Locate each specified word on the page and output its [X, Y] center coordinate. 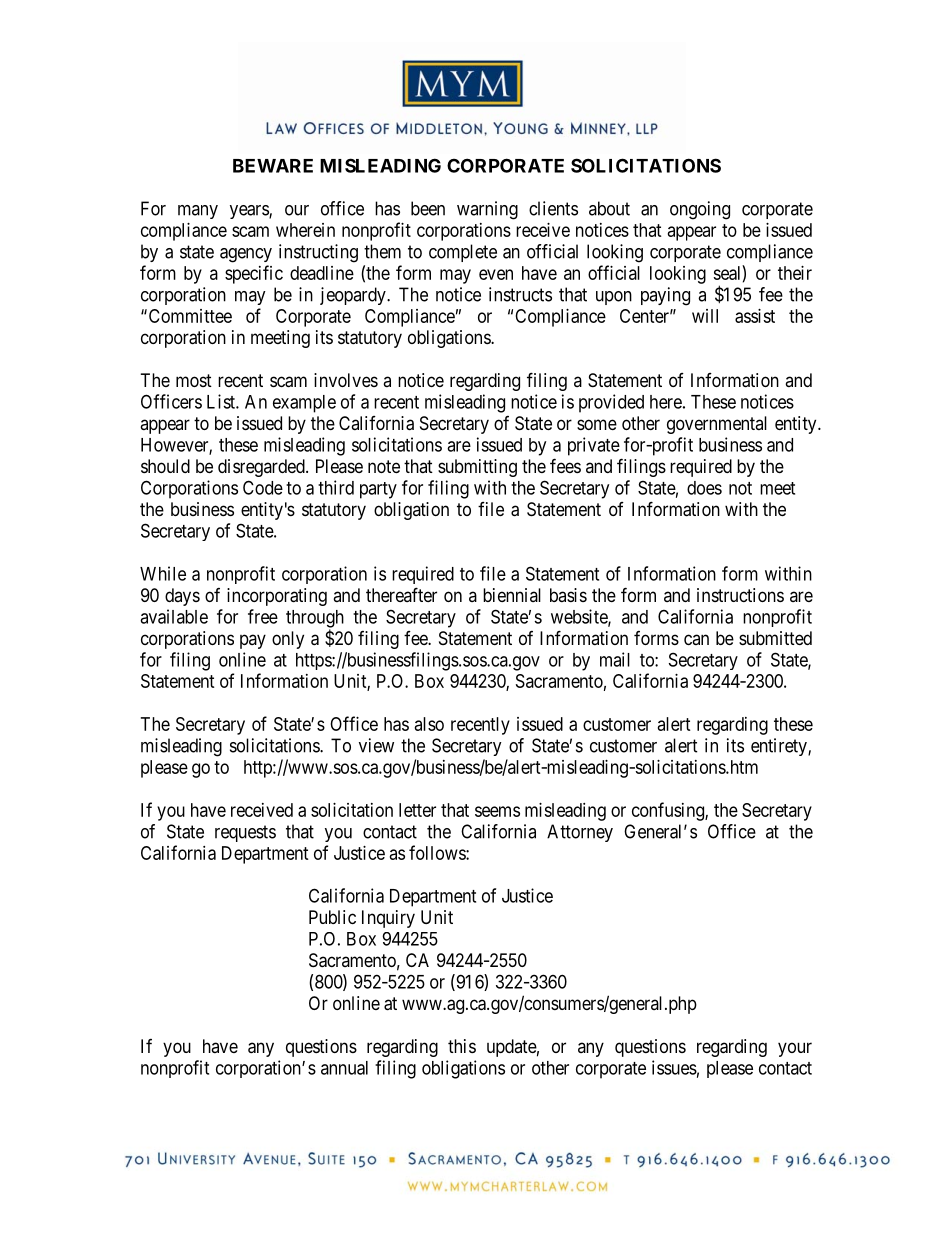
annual [344, 1068]
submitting [477, 468]
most [194, 380]
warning [487, 210]
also [429, 724]
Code [263, 487]
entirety [780, 747]
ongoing [700, 210]
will [705, 316]
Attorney [580, 833]
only [288, 640]
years [250, 212]
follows [438, 852]
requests [245, 833]
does [704, 488]
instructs [520, 294]
